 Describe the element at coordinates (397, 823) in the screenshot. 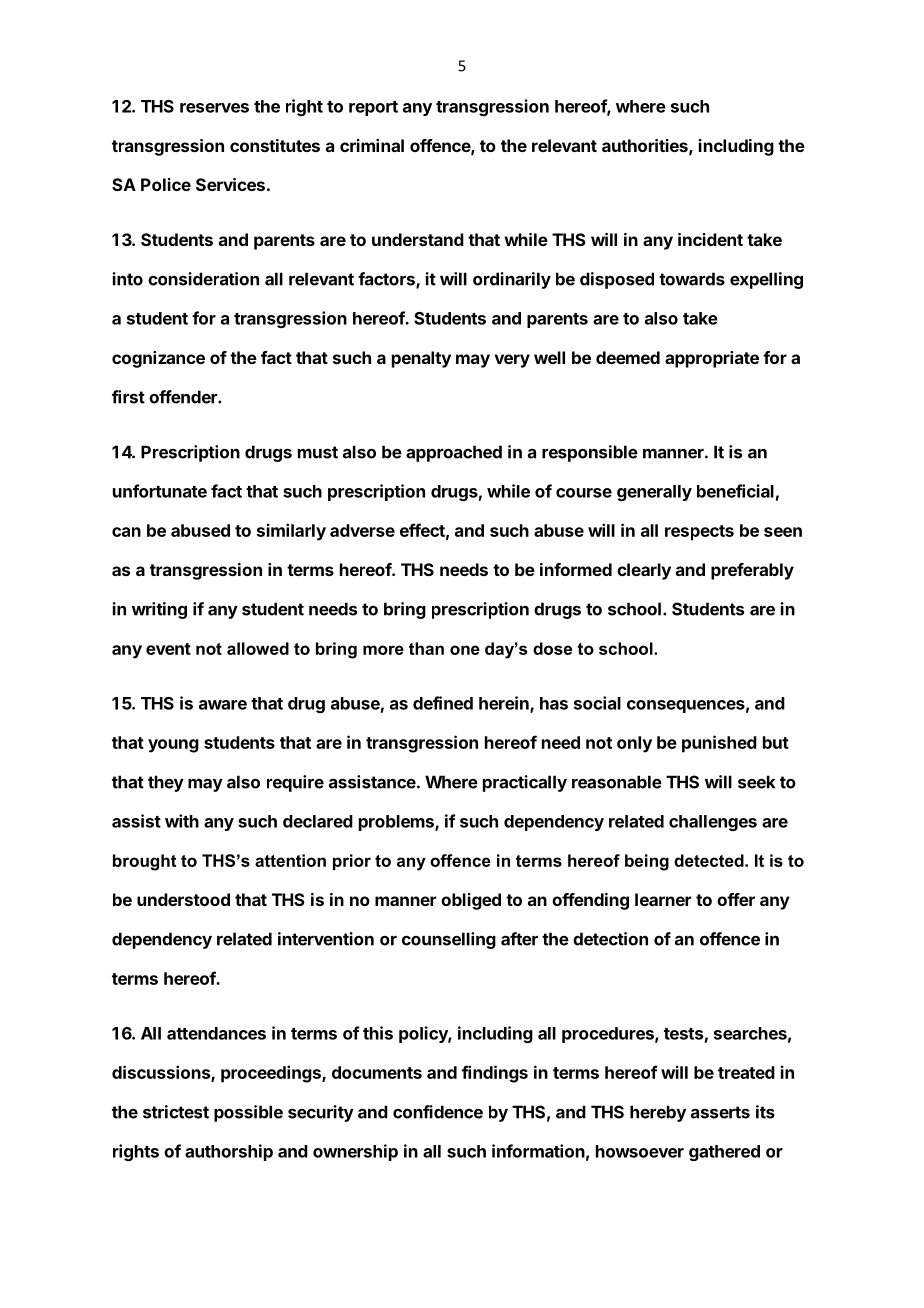

I see `problems` at that location.
